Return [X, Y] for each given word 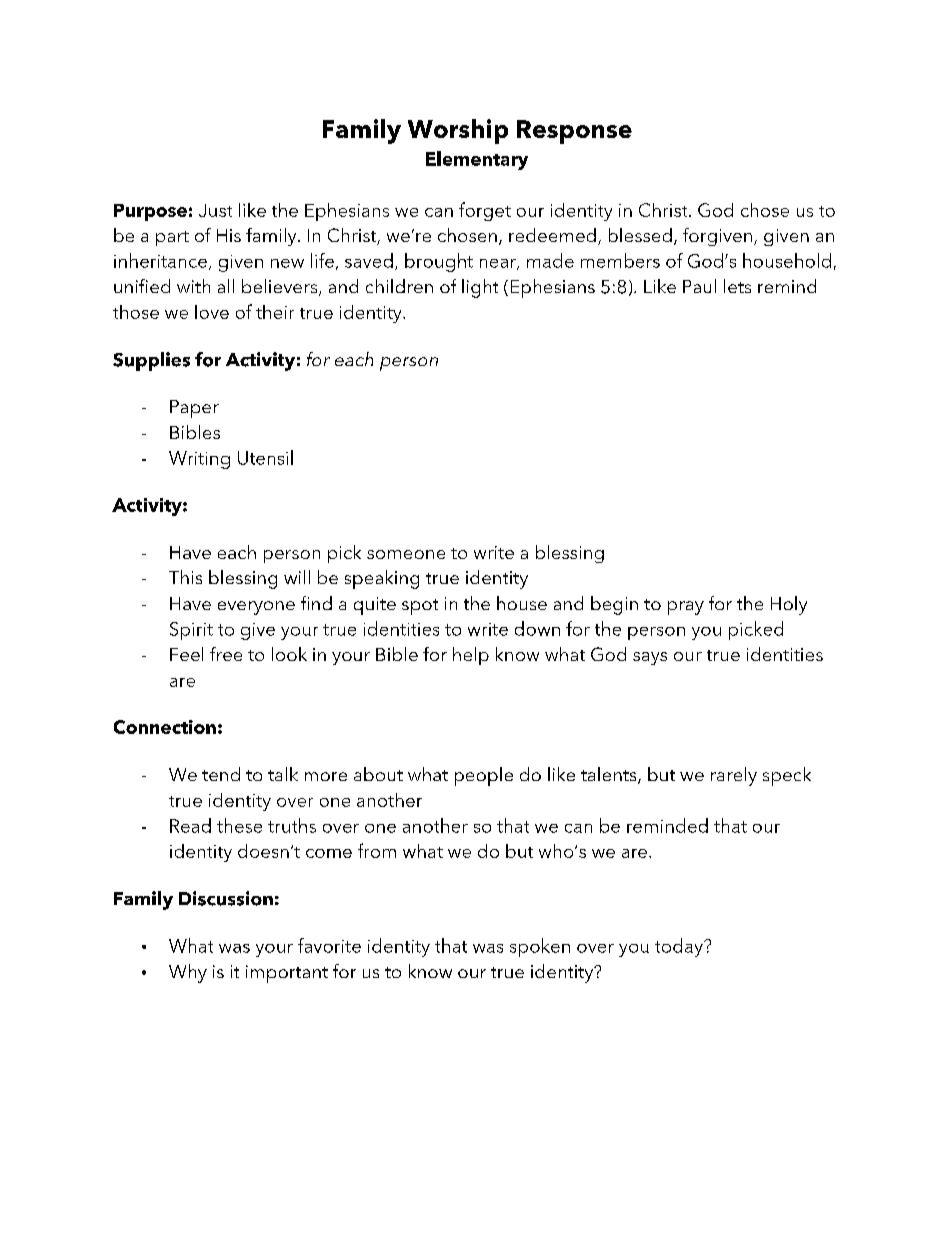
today [680, 947]
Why [188, 973]
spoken [540, 947]
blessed [640, 235]
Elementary [477, 160]
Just [215, 210]
